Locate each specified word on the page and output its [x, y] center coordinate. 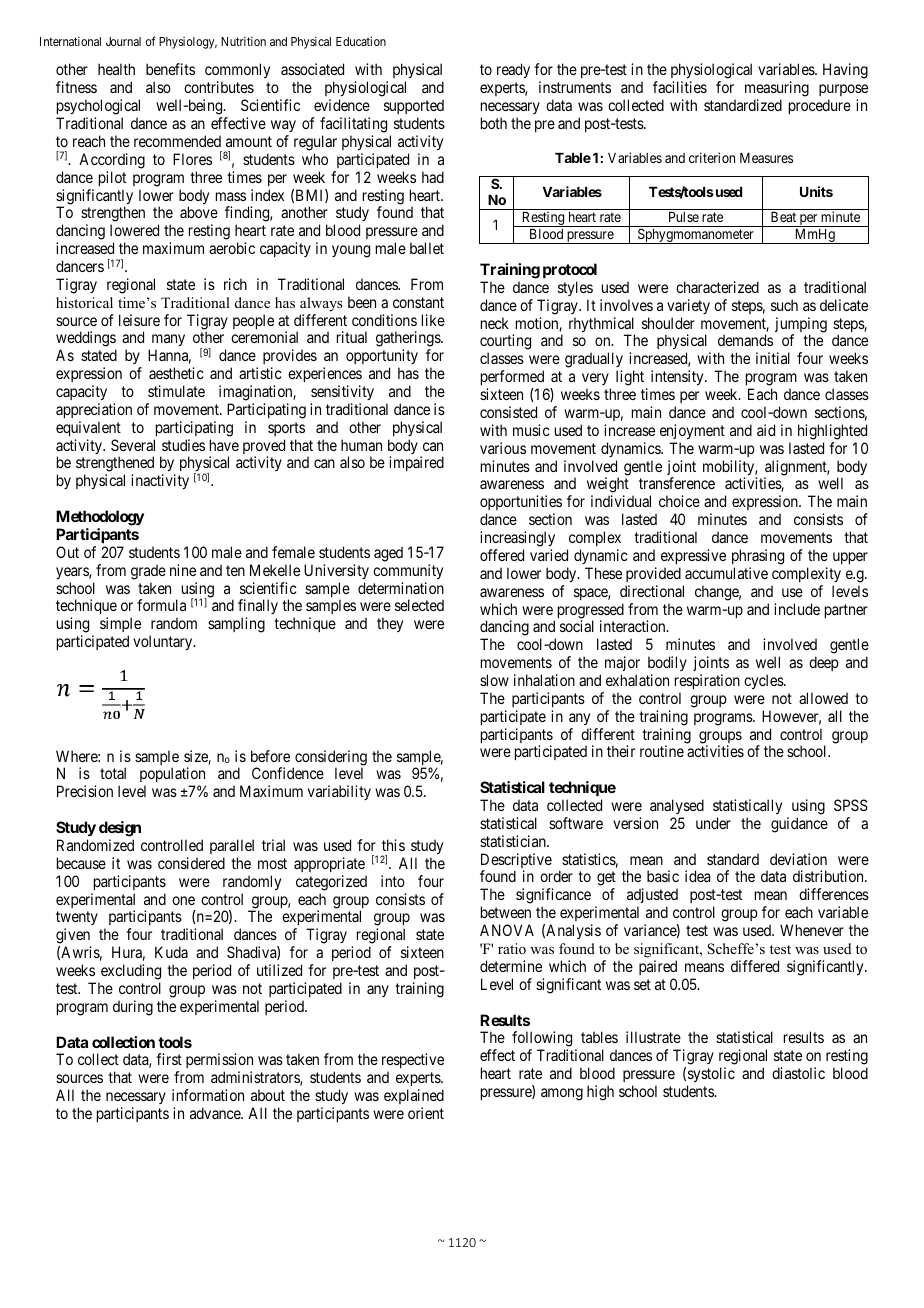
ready [513, 70]
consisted [508, 412]
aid [766, 430]
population [173, 776]
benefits [170, 69]
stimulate [176, 391]
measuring [777, 90]
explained [414, 1096]
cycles [764, 681]
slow [494, 680]
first [169, 1059]
